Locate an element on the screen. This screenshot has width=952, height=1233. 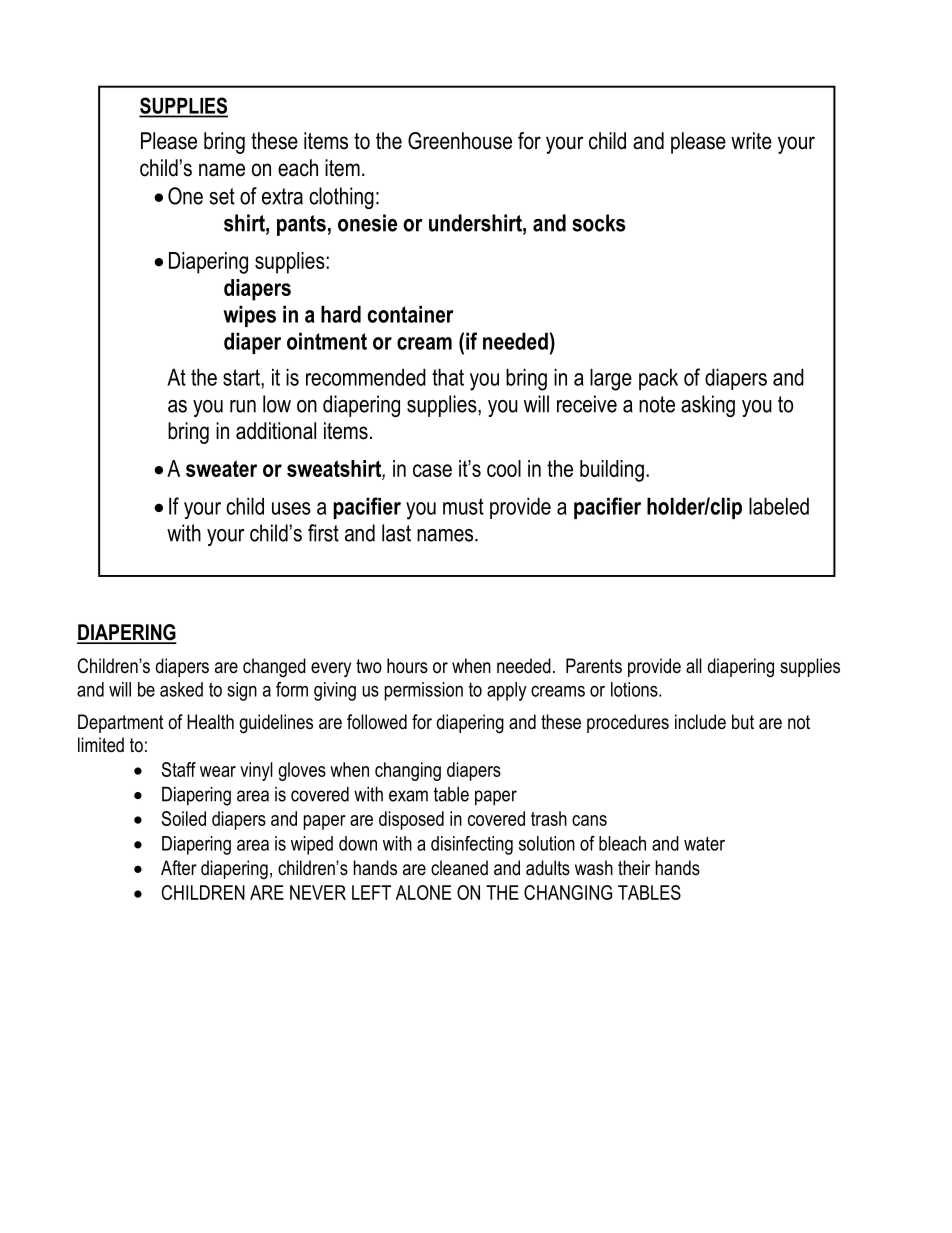
changed is located at coordinates (274, 667).
